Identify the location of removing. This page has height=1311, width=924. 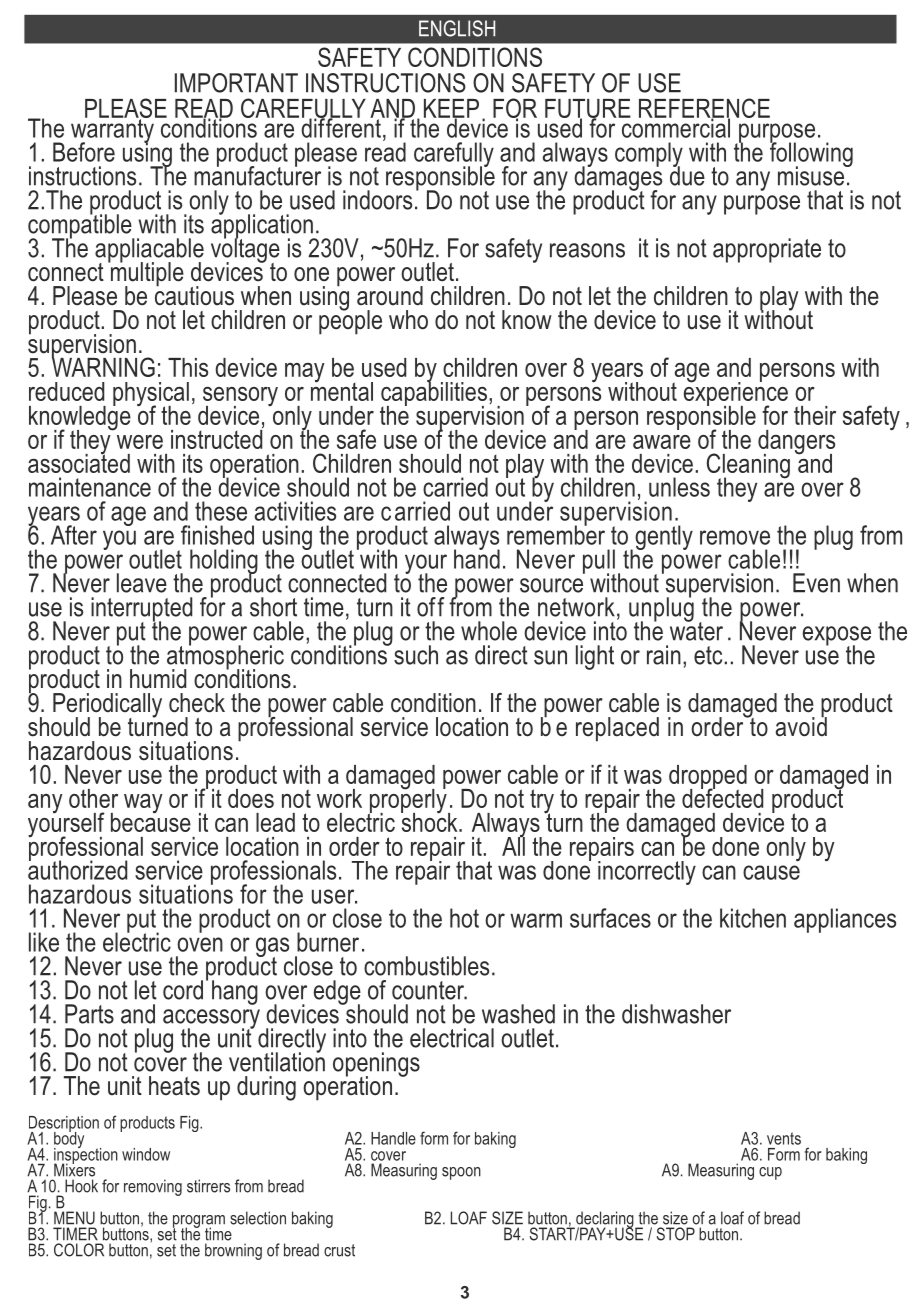
(153, 1187).
